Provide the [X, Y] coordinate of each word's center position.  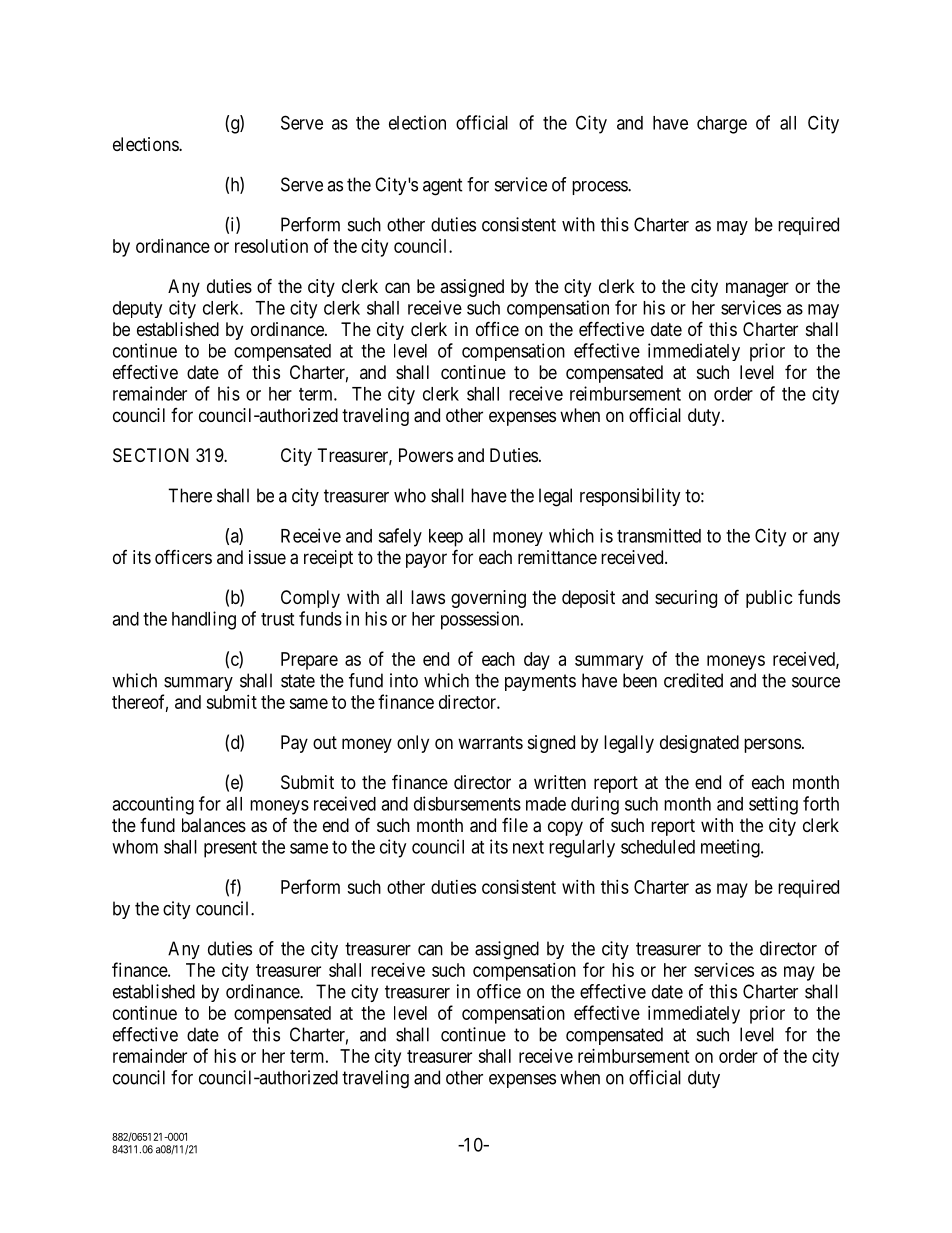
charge [722, 125]
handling [204, 620]
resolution [271, 246]
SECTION [151, 455]
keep [446, 538]
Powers [426, 455]
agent [443, 187]
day [537, 661]
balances [214, 825]
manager [757, 289]
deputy [137, 309]
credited [693, 680]
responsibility [630, 497]
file [515, 825]
